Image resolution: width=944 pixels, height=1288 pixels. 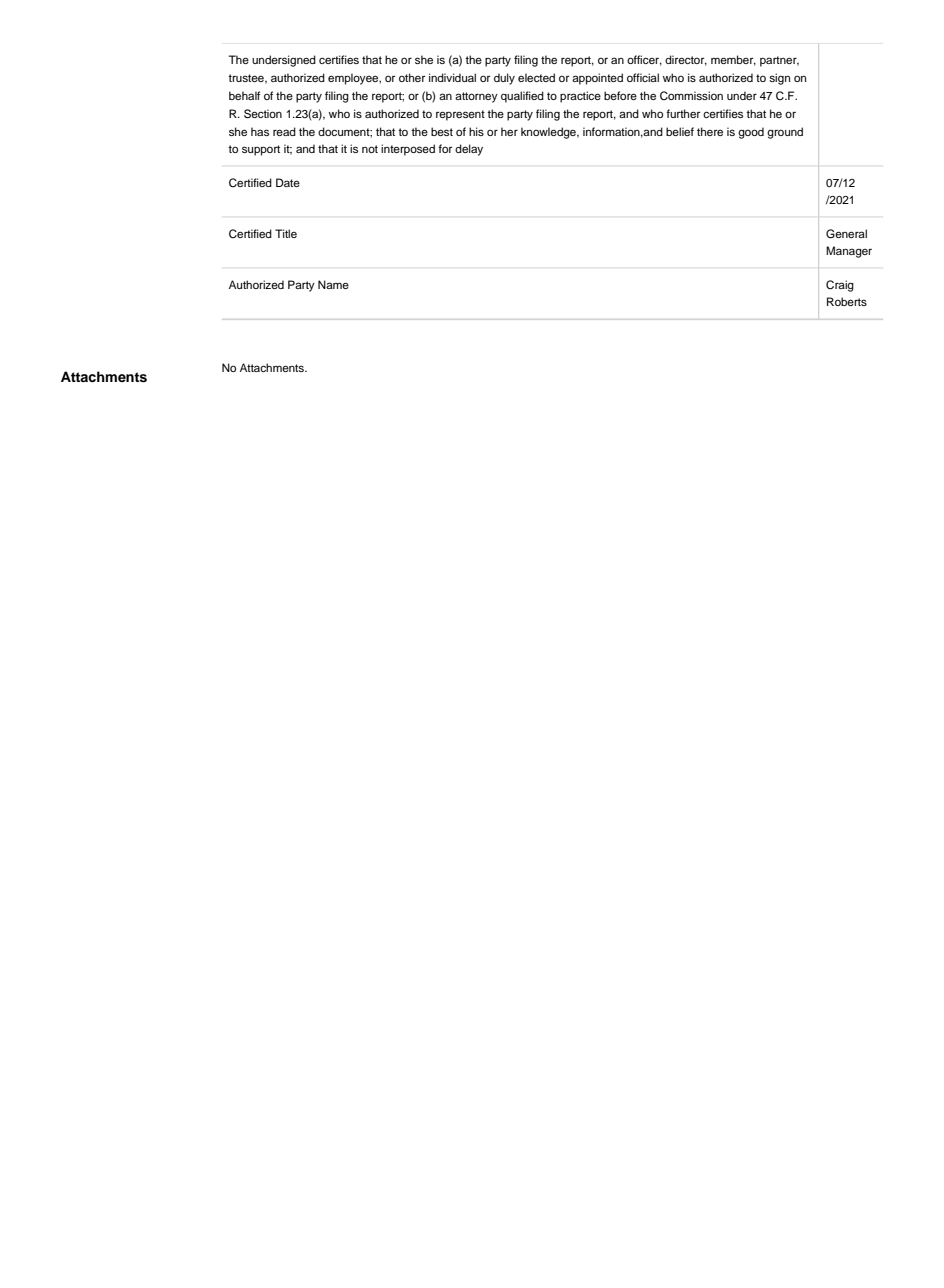 What do you see at coordinates (849, 252) in the page?
I see `Manager` at bounding box center [849, 252].
